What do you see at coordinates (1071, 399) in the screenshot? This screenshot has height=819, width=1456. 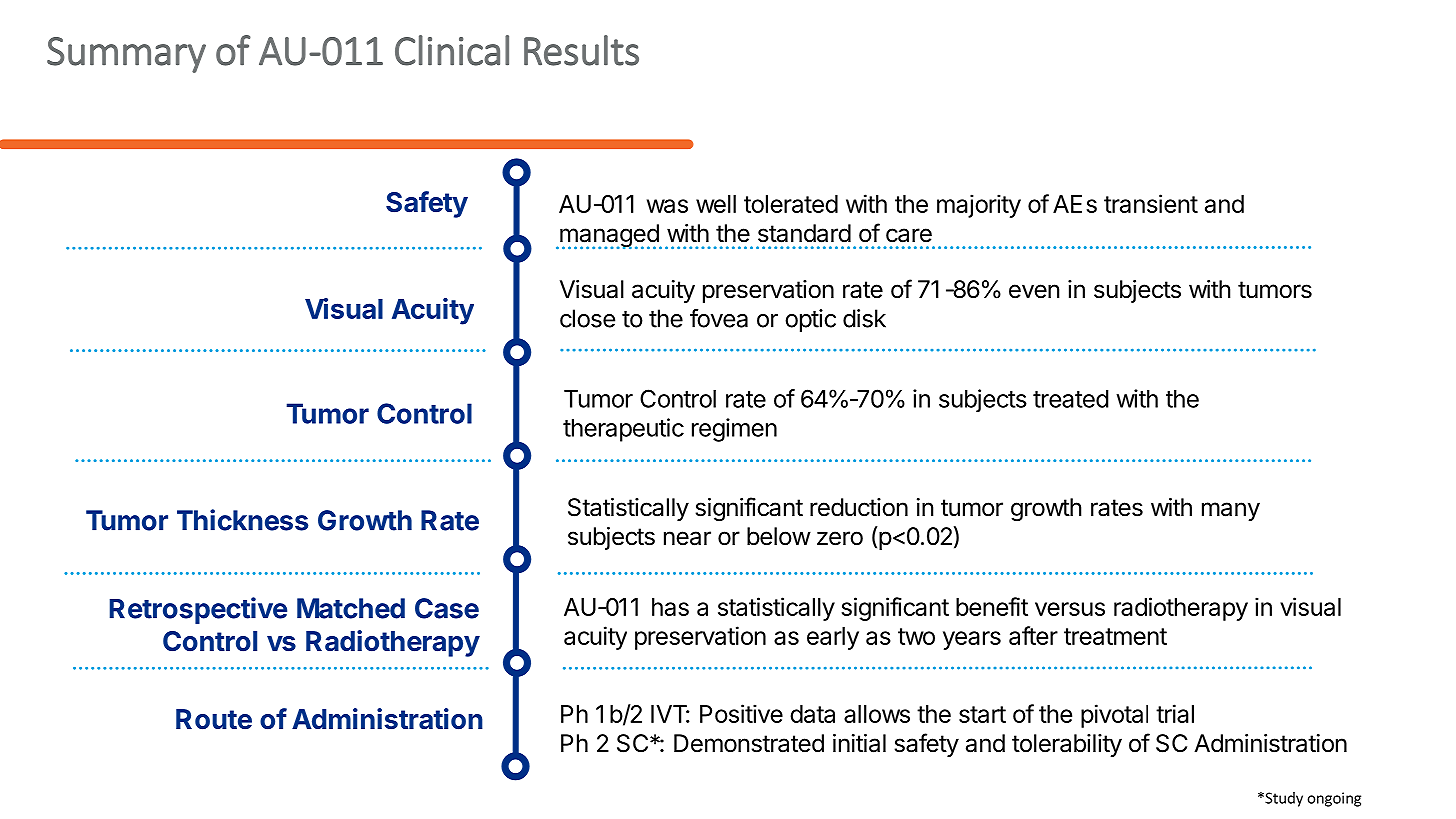 I see `treated` at bounding box center [1071, 399].
